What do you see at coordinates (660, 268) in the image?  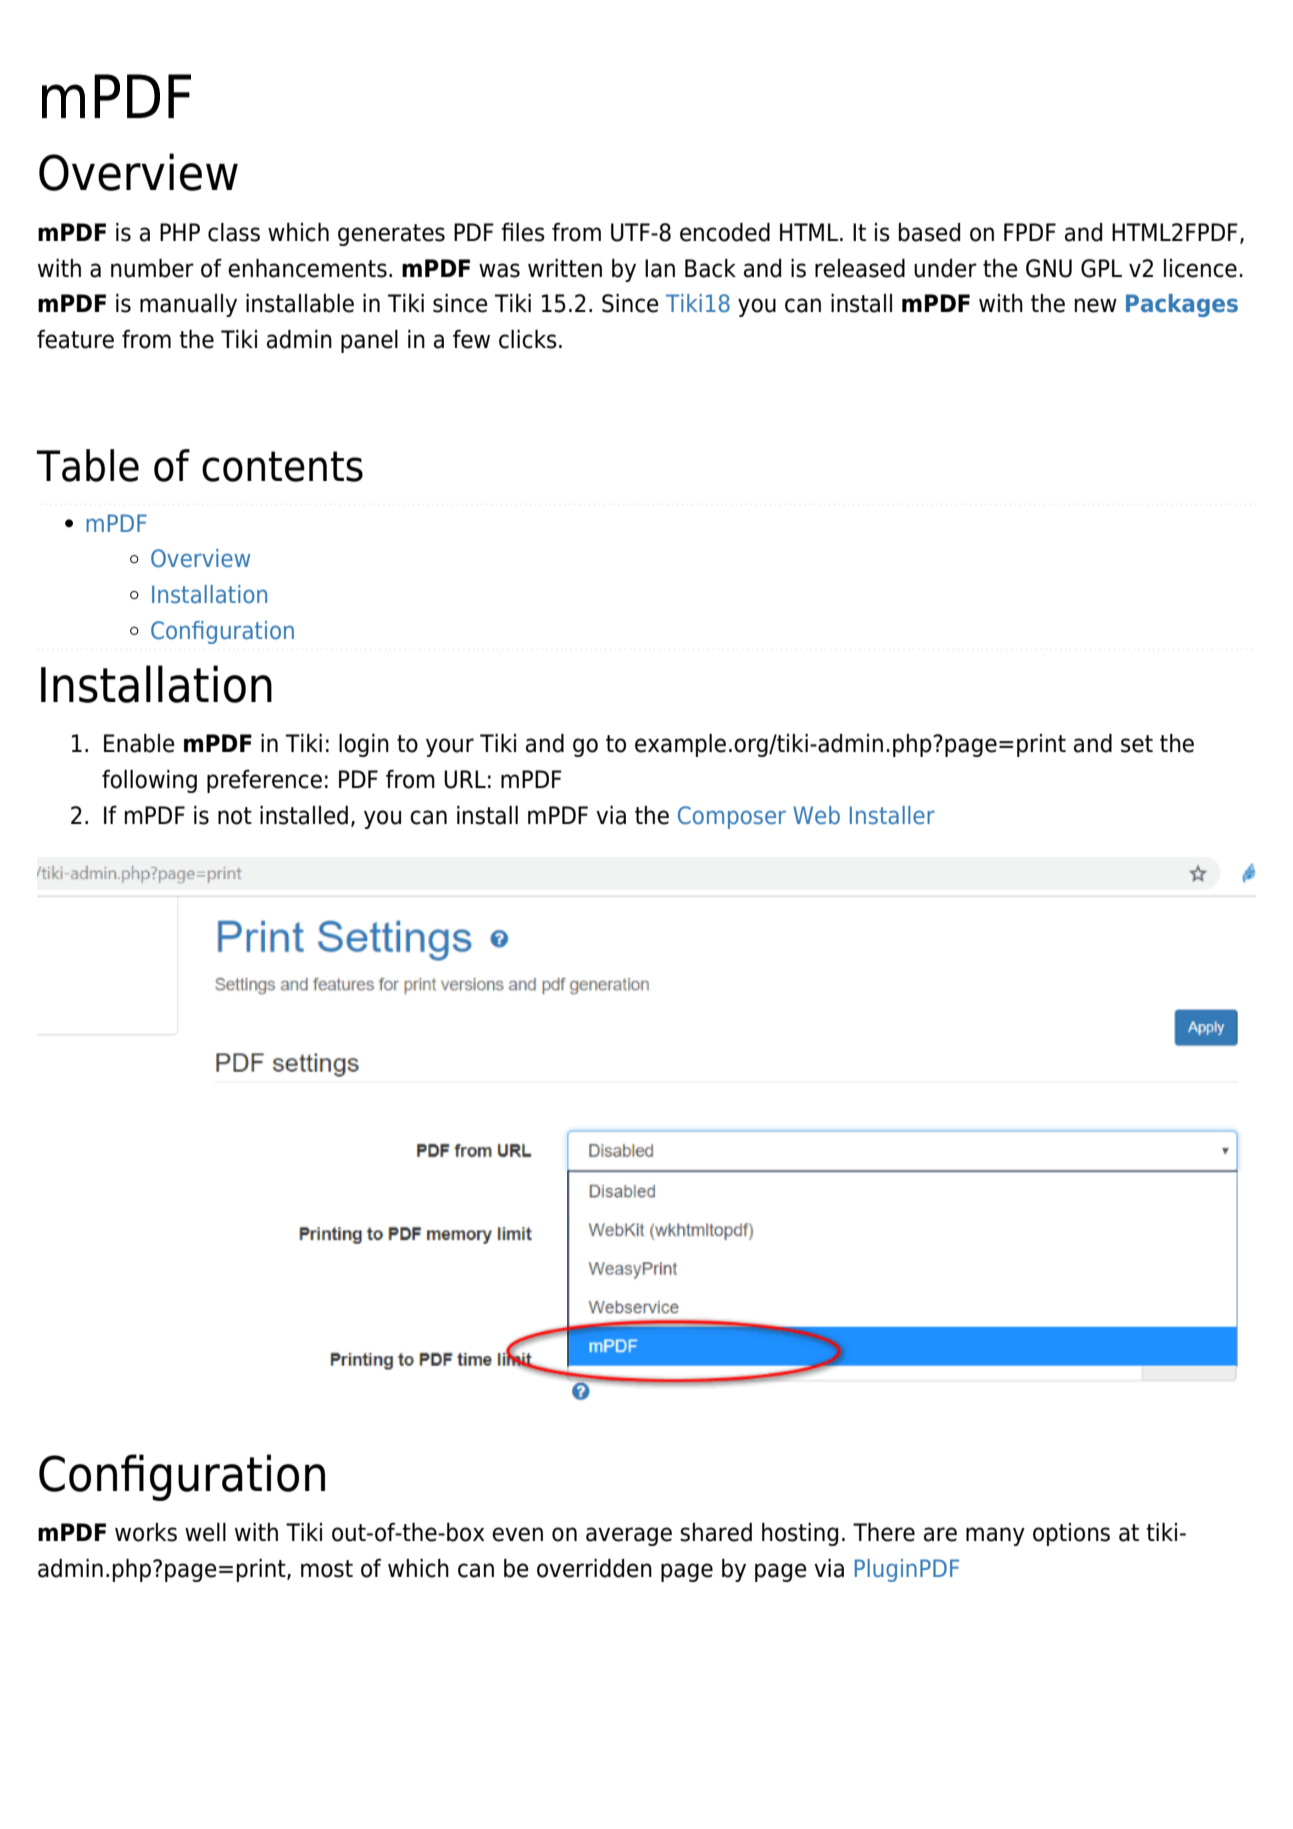 I see `Ian` at bounding box center [660, 268].
